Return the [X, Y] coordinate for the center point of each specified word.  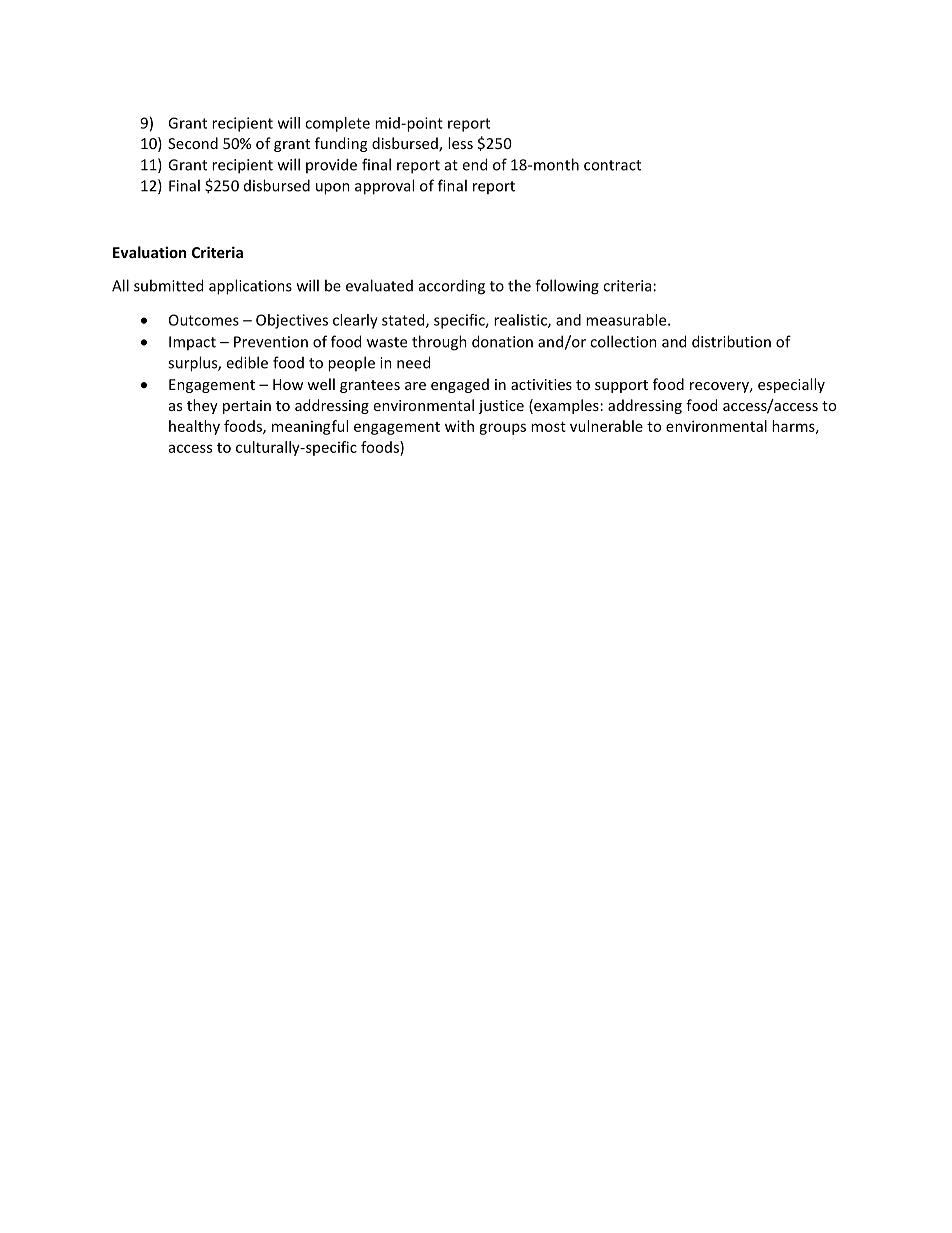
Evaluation [149, 252]
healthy [194, 427]
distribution [731, 341]
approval [384, 187]
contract [612, 165]
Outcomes [204, 320]
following [567, 287]
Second [193, 143]
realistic [521, 321]
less [460, 143]
